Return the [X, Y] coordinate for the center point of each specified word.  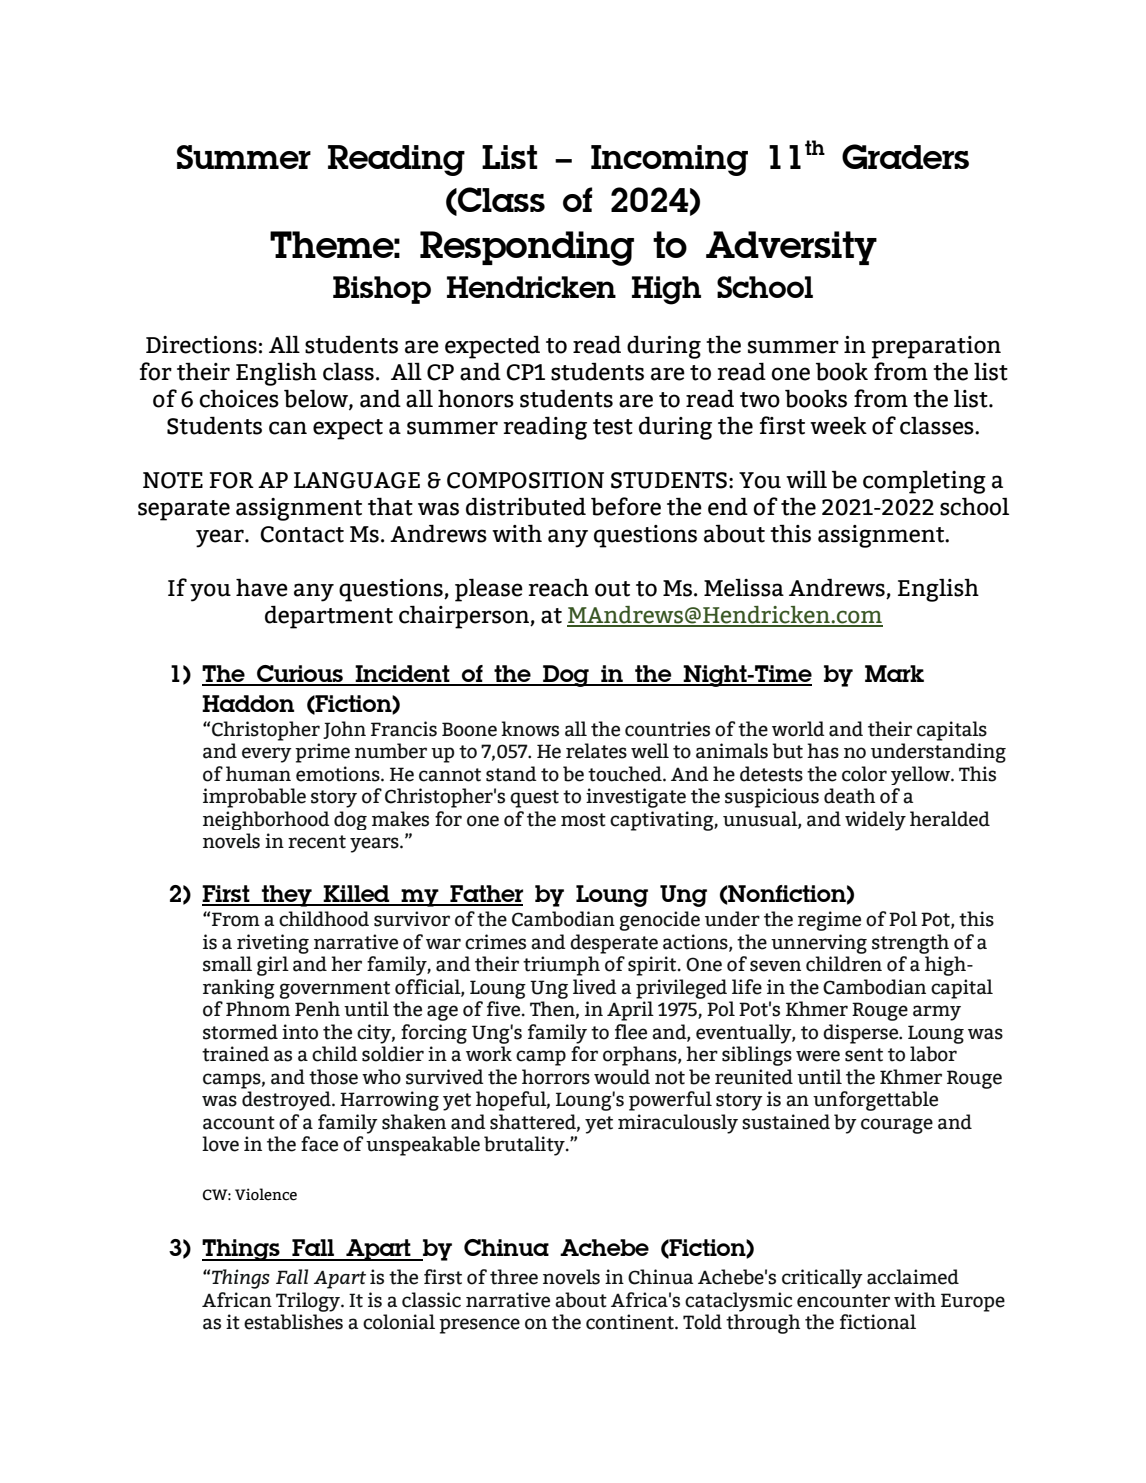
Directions [201, 345]
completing [924, 482]
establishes [293, 1322]
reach [558, 587]
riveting [273, 944]
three [514, 1277]
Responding [527, 248]
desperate [614, 944]
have [262, 587]
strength [910, 944]
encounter [843, 1301]
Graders [905, 156]
